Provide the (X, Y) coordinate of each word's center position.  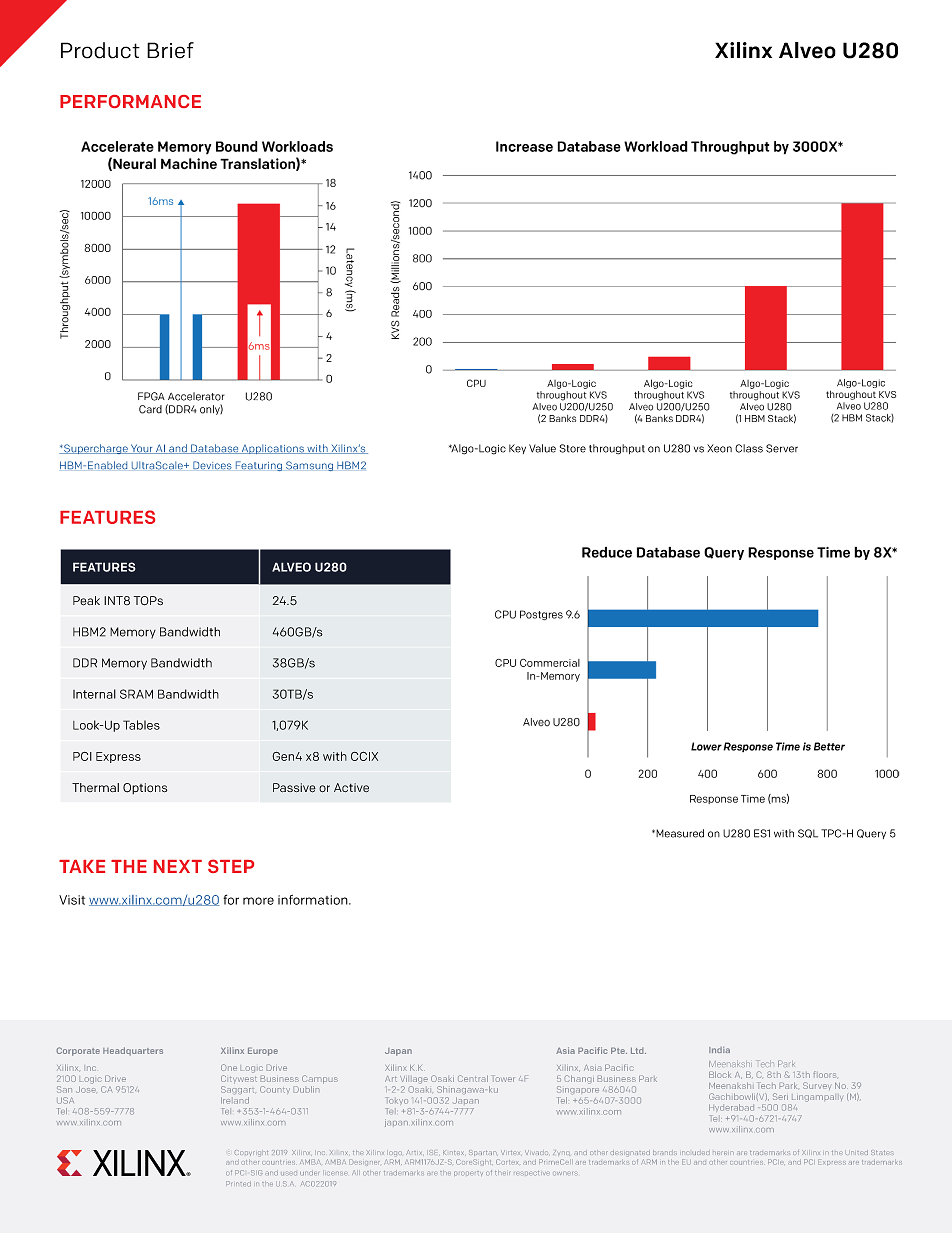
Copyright (251, 1153)
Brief (170, 50)
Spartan (482, 1152)
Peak (86, 601)
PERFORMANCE (130, 101)
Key (517, 449)
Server (782, 448)
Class (749, 448)
